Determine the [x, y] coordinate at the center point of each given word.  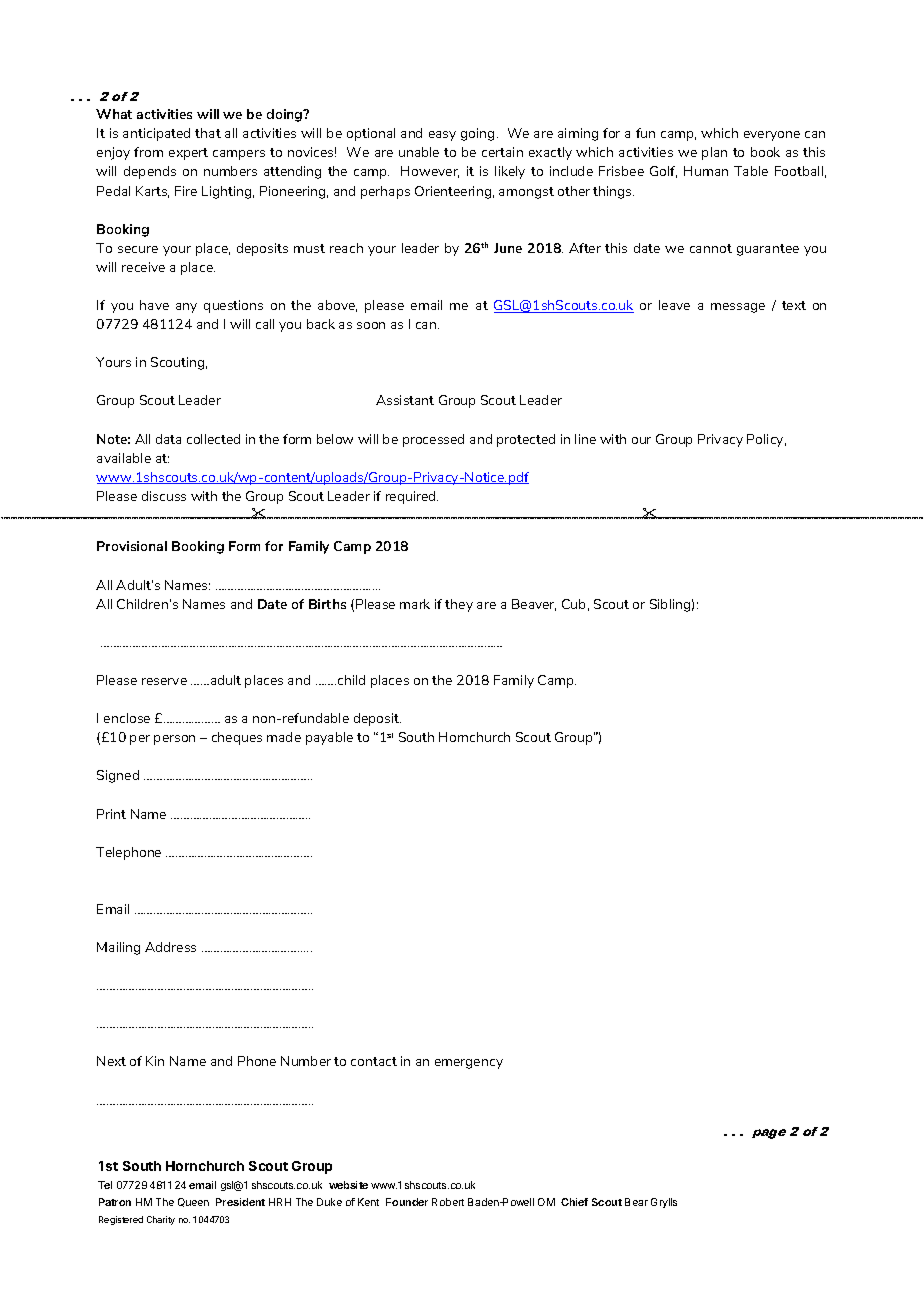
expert [188, 154]
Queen [193, 1202]
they [459, 605]
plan [714, 153]
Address [170, 947]
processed [433, 440]
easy [442, 136]
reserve [164, 681]
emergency [469, 1064]
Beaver [534, 605]
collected [213, 439]
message [738, 308]
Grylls [664, 1203]
